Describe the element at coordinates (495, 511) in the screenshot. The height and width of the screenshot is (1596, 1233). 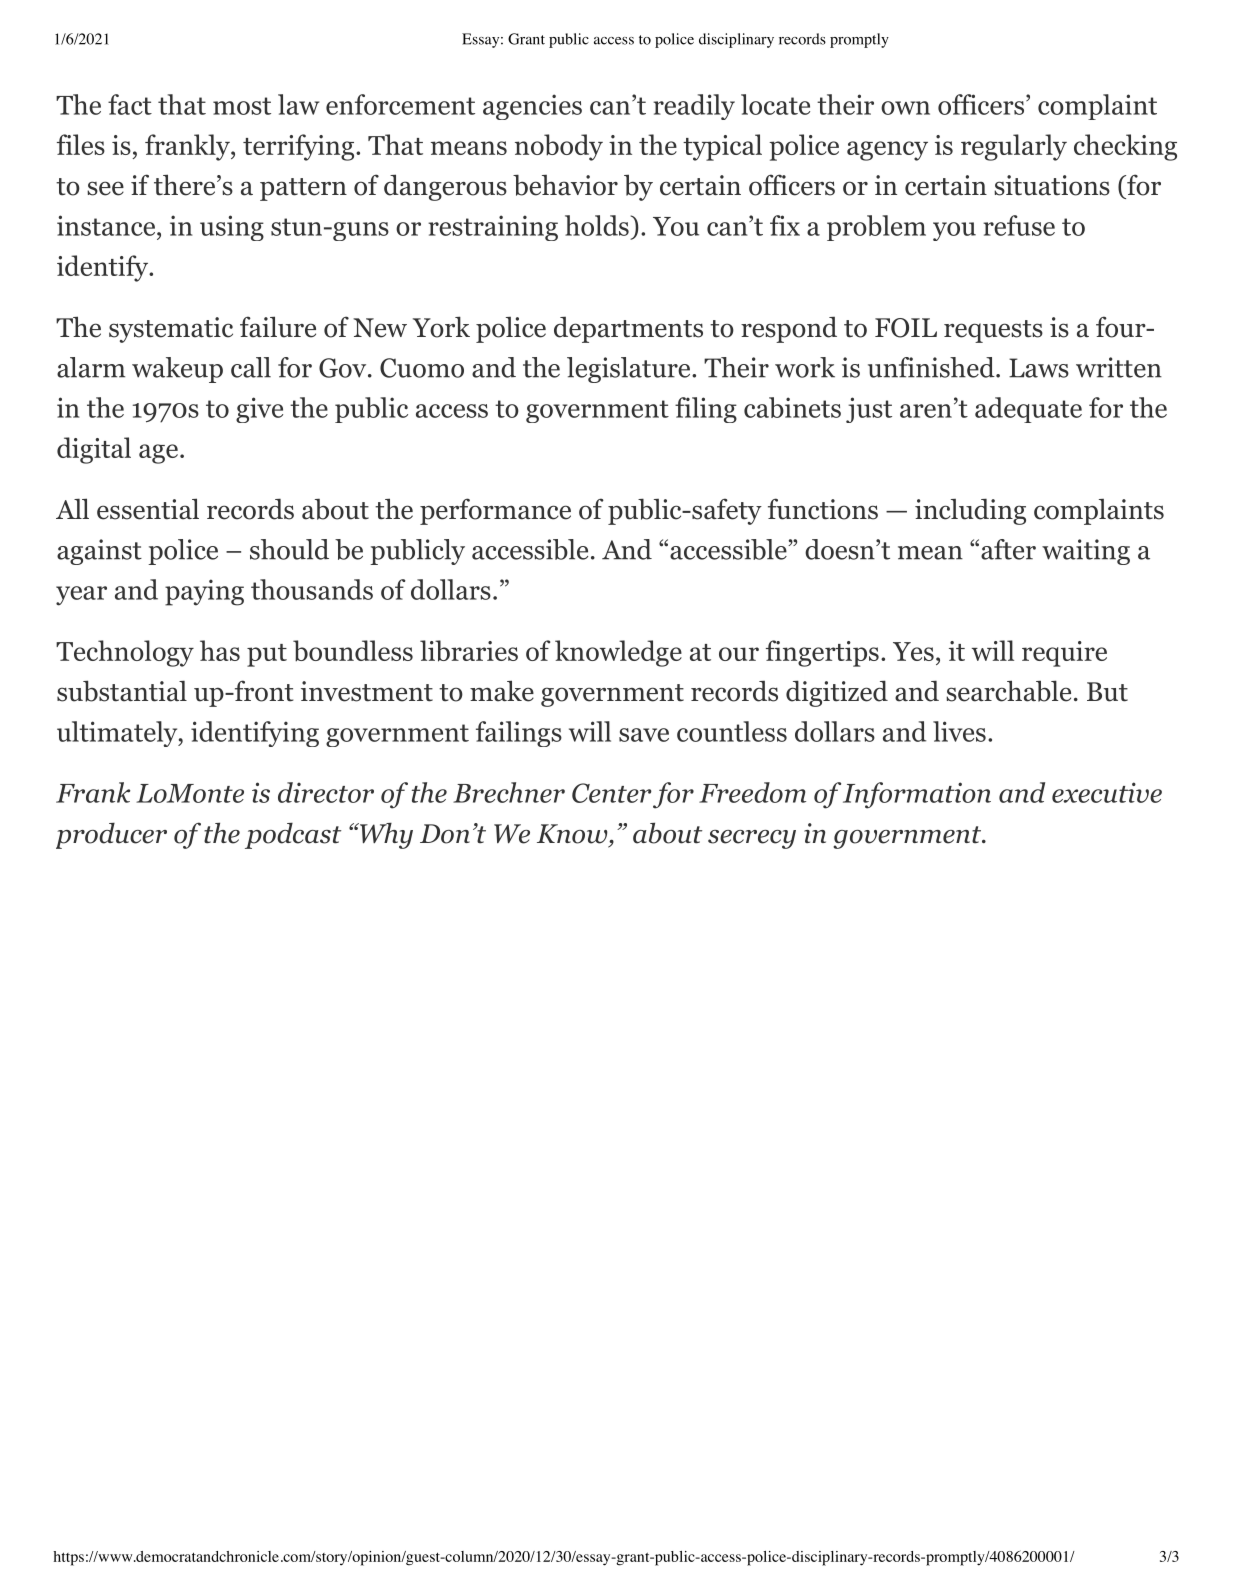
I see `performance` at that location.
